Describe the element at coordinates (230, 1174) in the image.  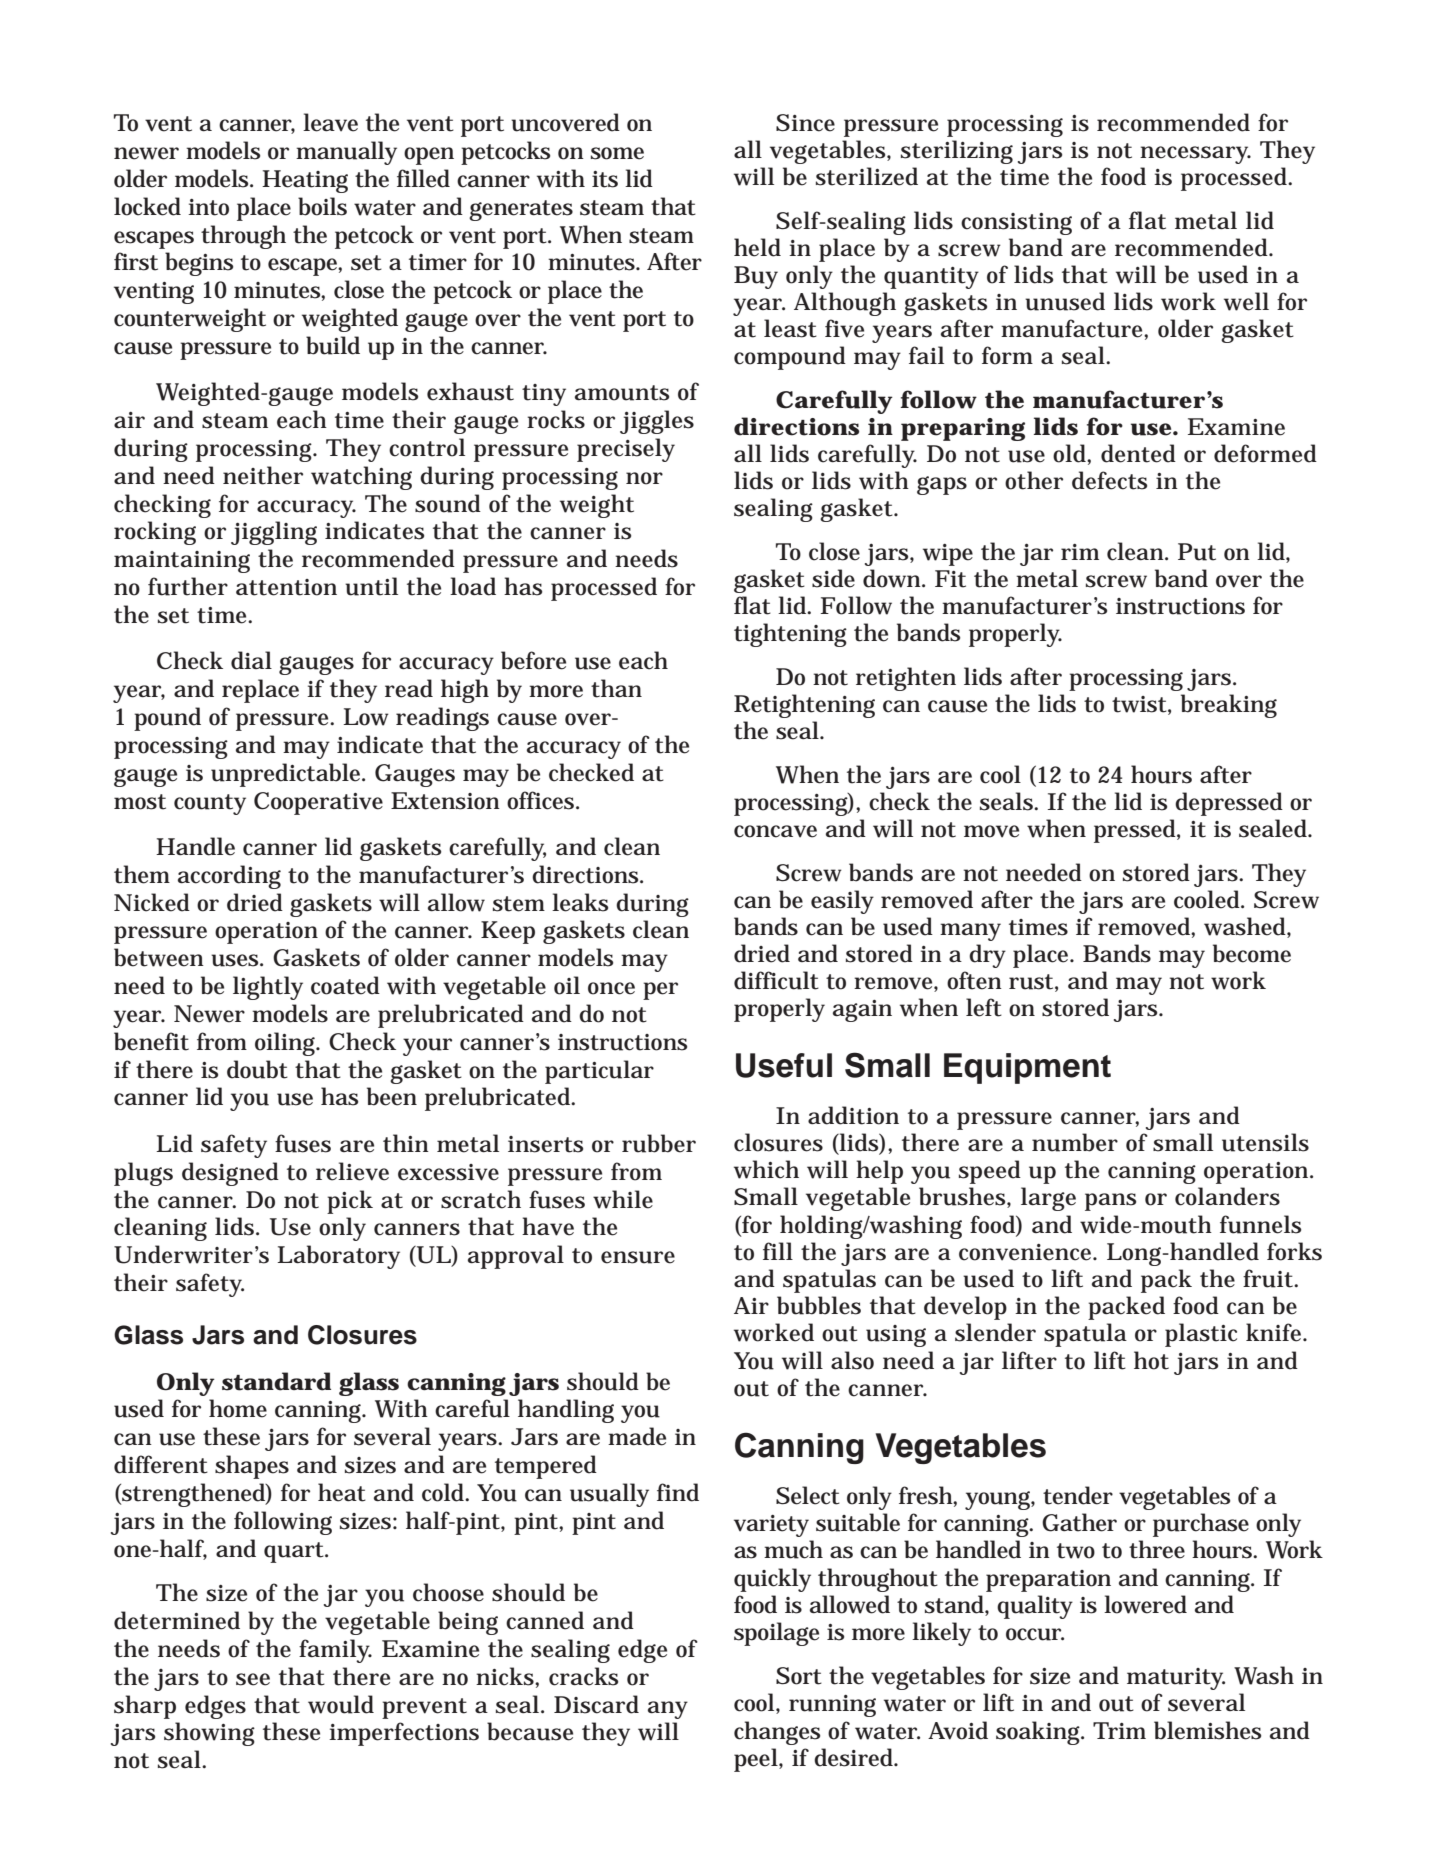
I see `designed` at that location.
